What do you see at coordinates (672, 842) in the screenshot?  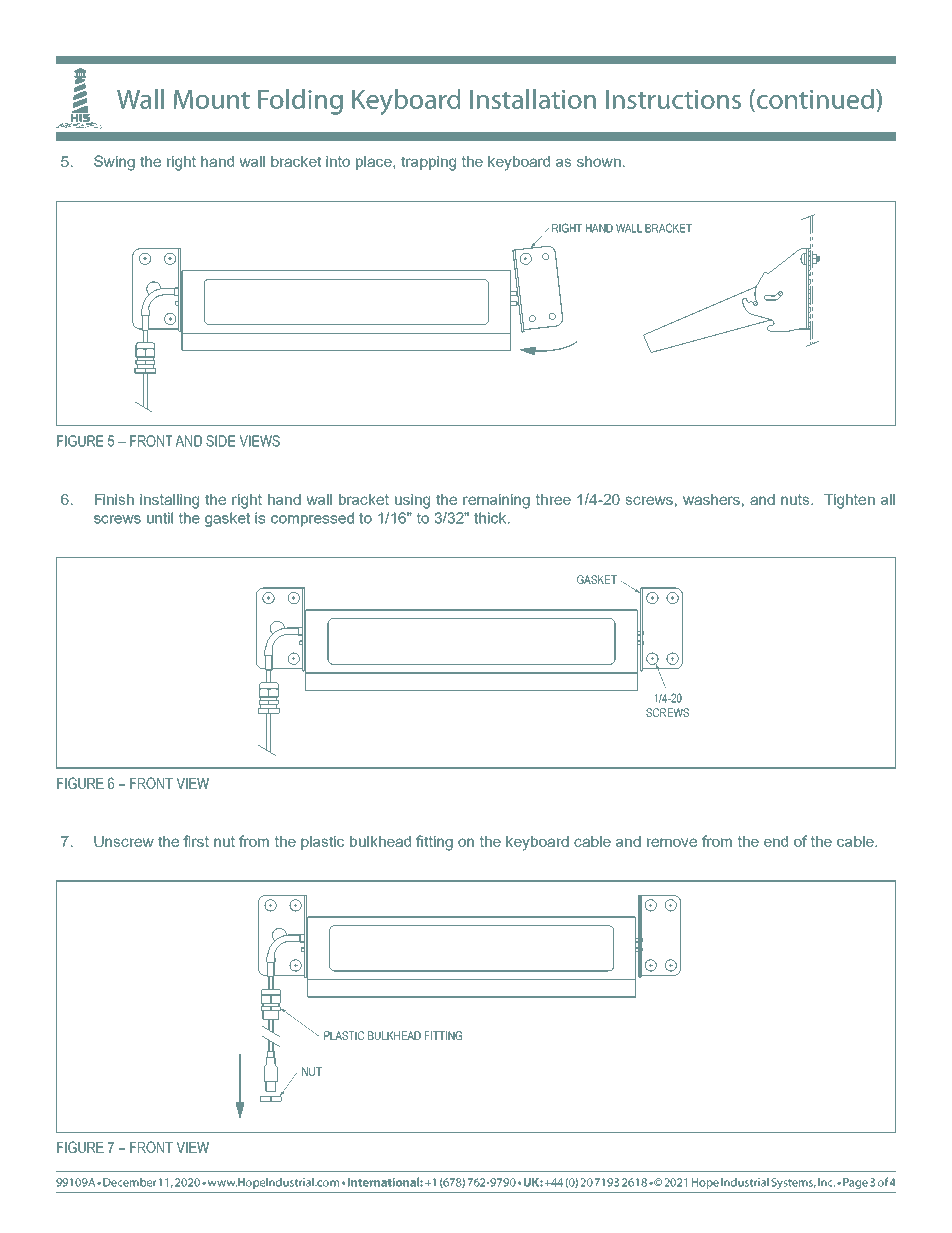 I see `remove` at bounding box center [672, 842].
